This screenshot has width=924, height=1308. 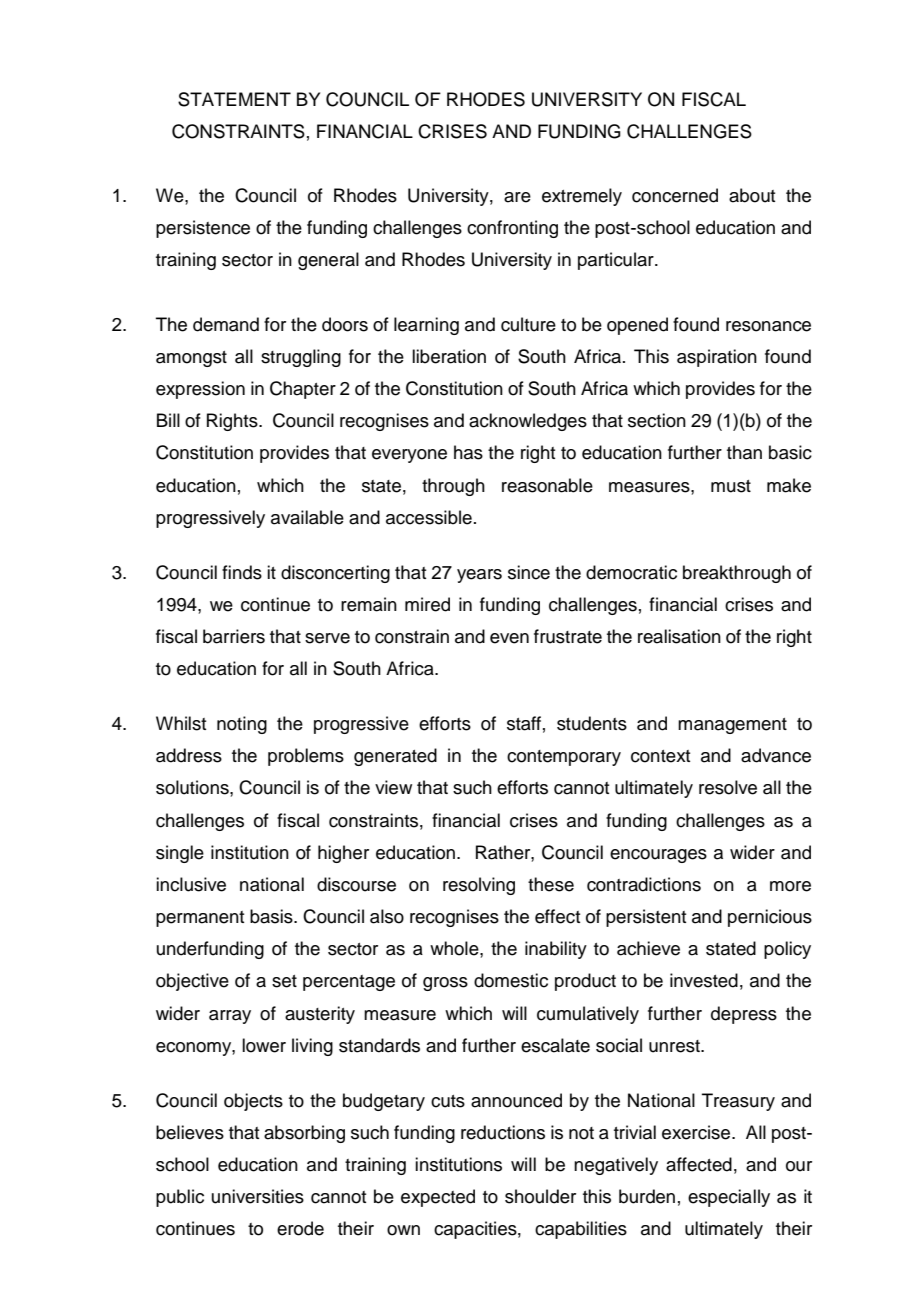 I want to click on inclusive, so click(x=191, y=884).
